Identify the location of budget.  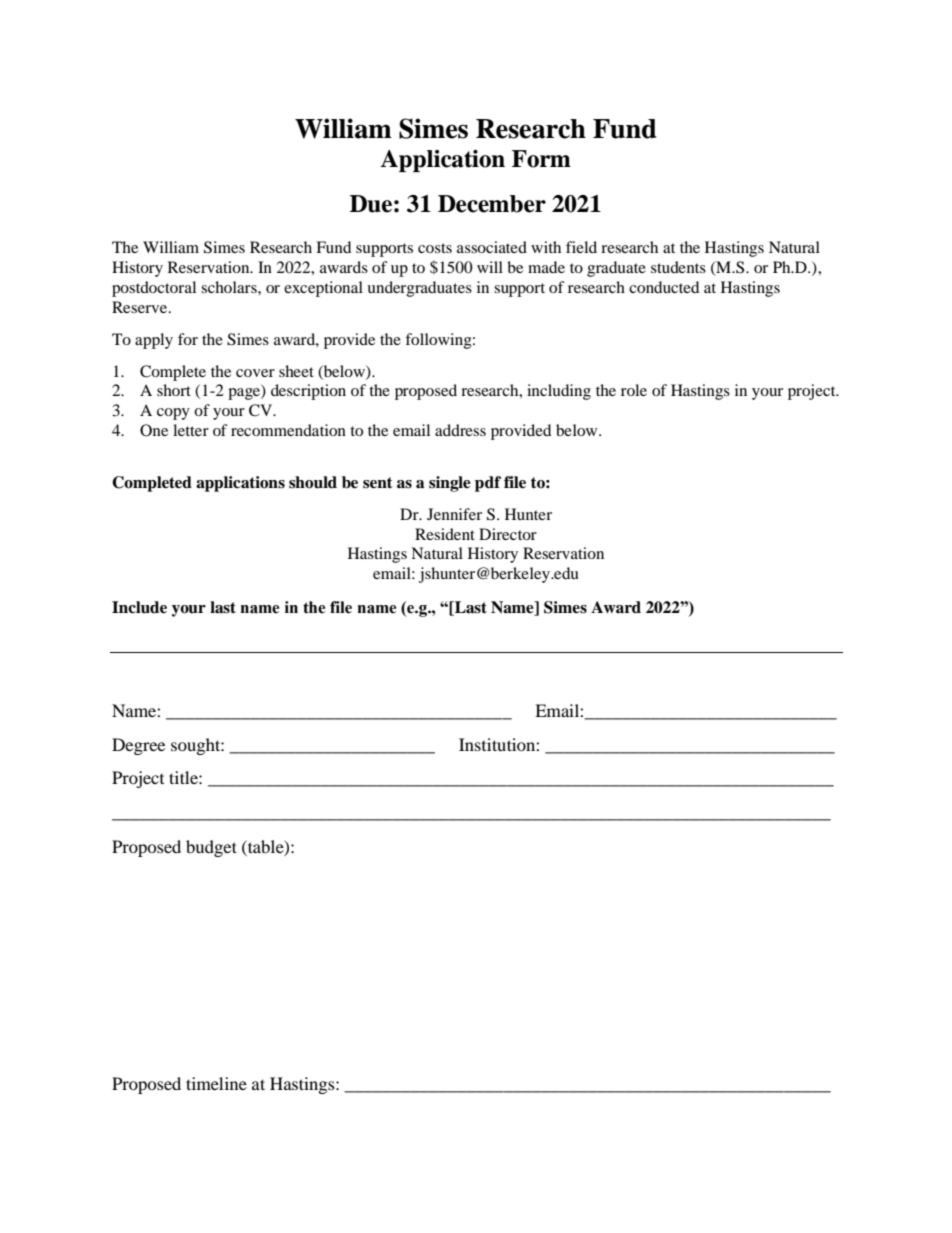
(211, 848).
